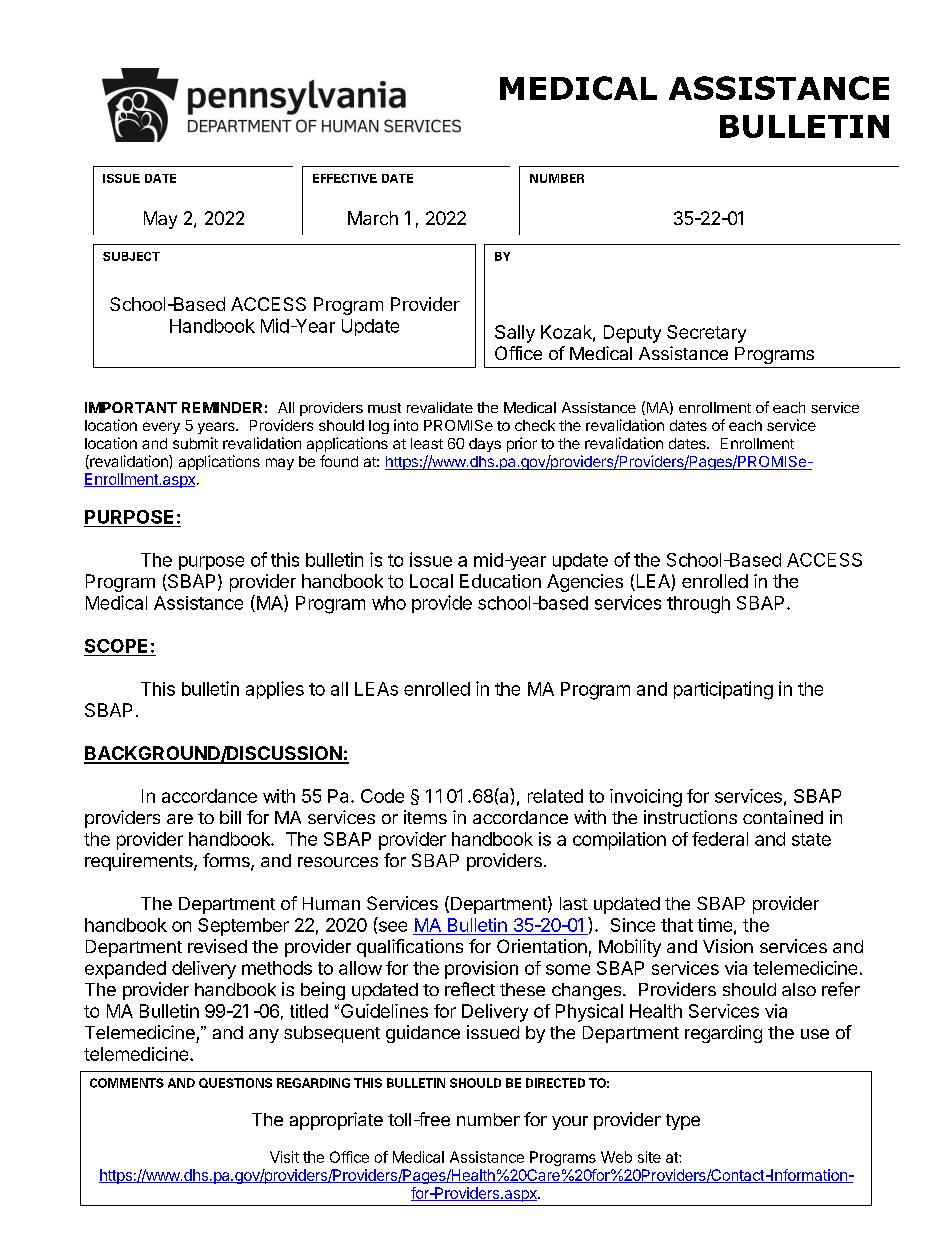  I want to click on SUBJECT, so click(131, 256).
